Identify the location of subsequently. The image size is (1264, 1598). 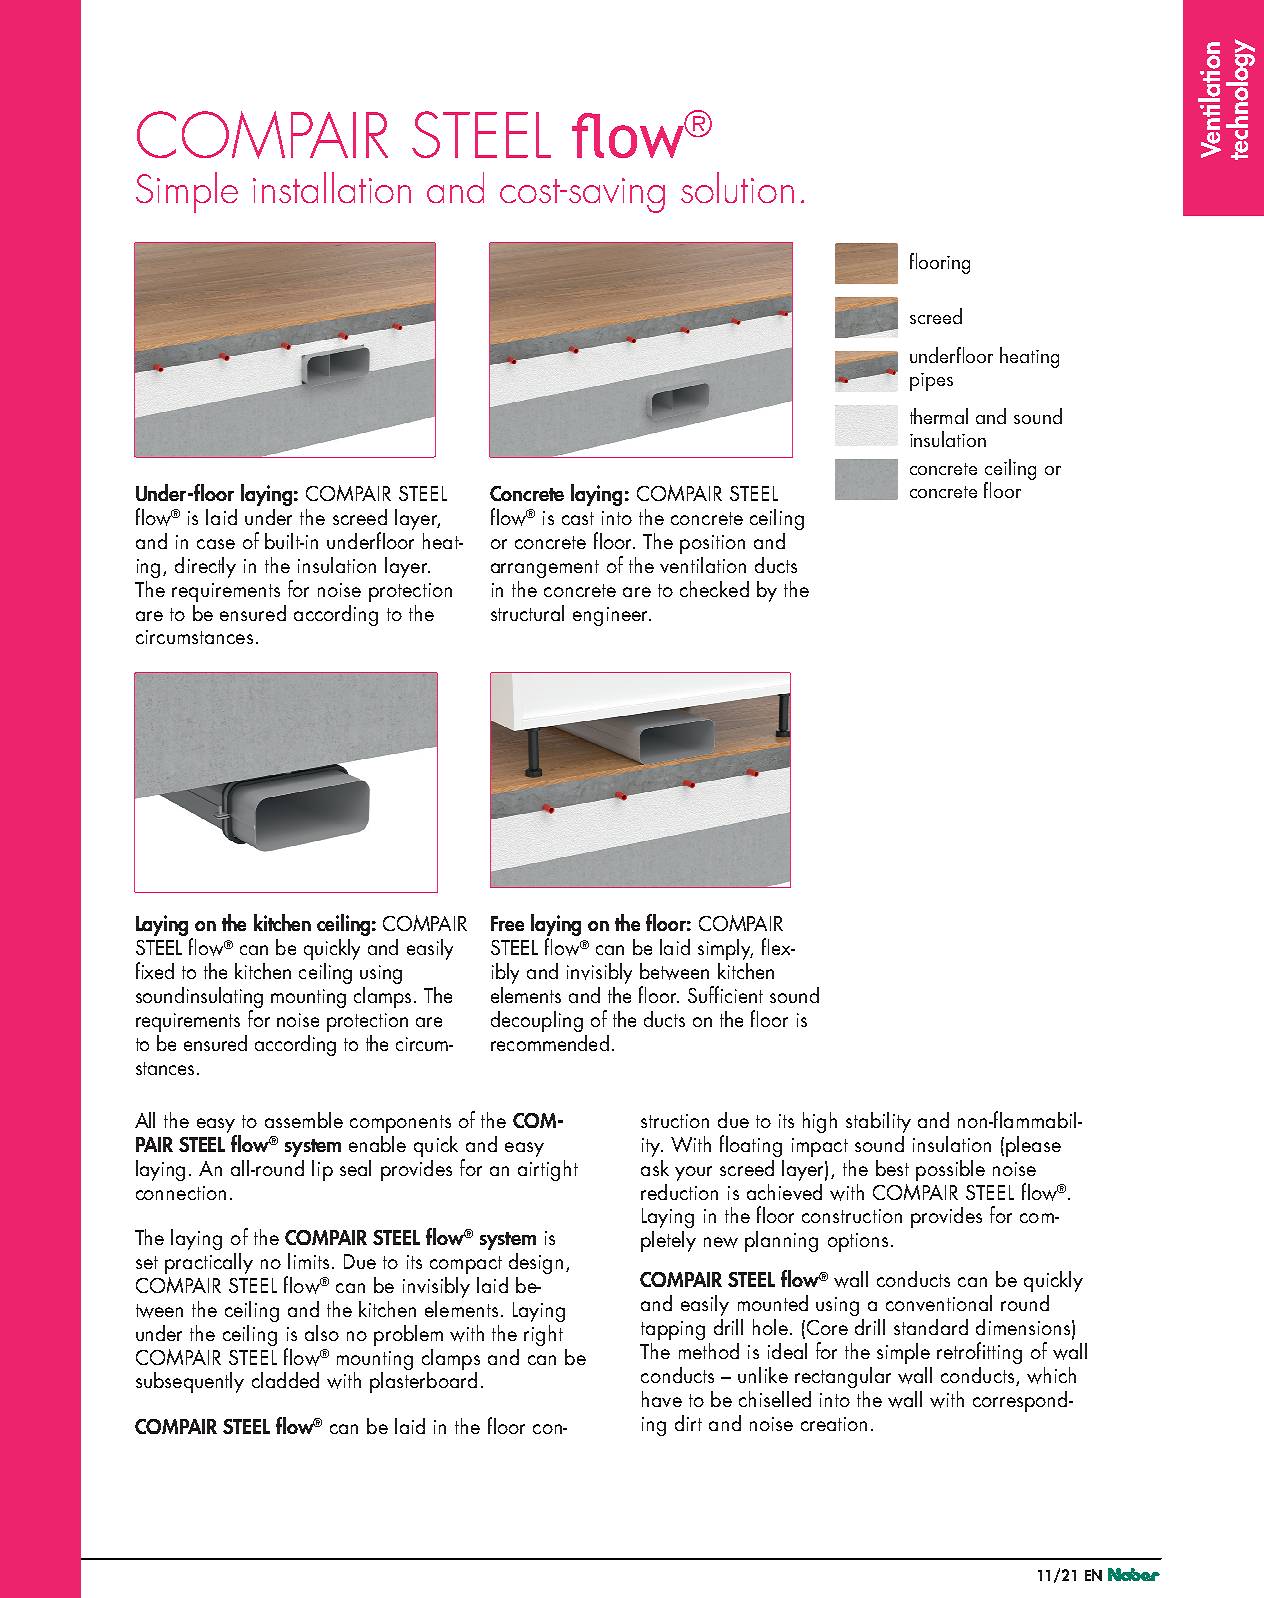
(190, 1382).
